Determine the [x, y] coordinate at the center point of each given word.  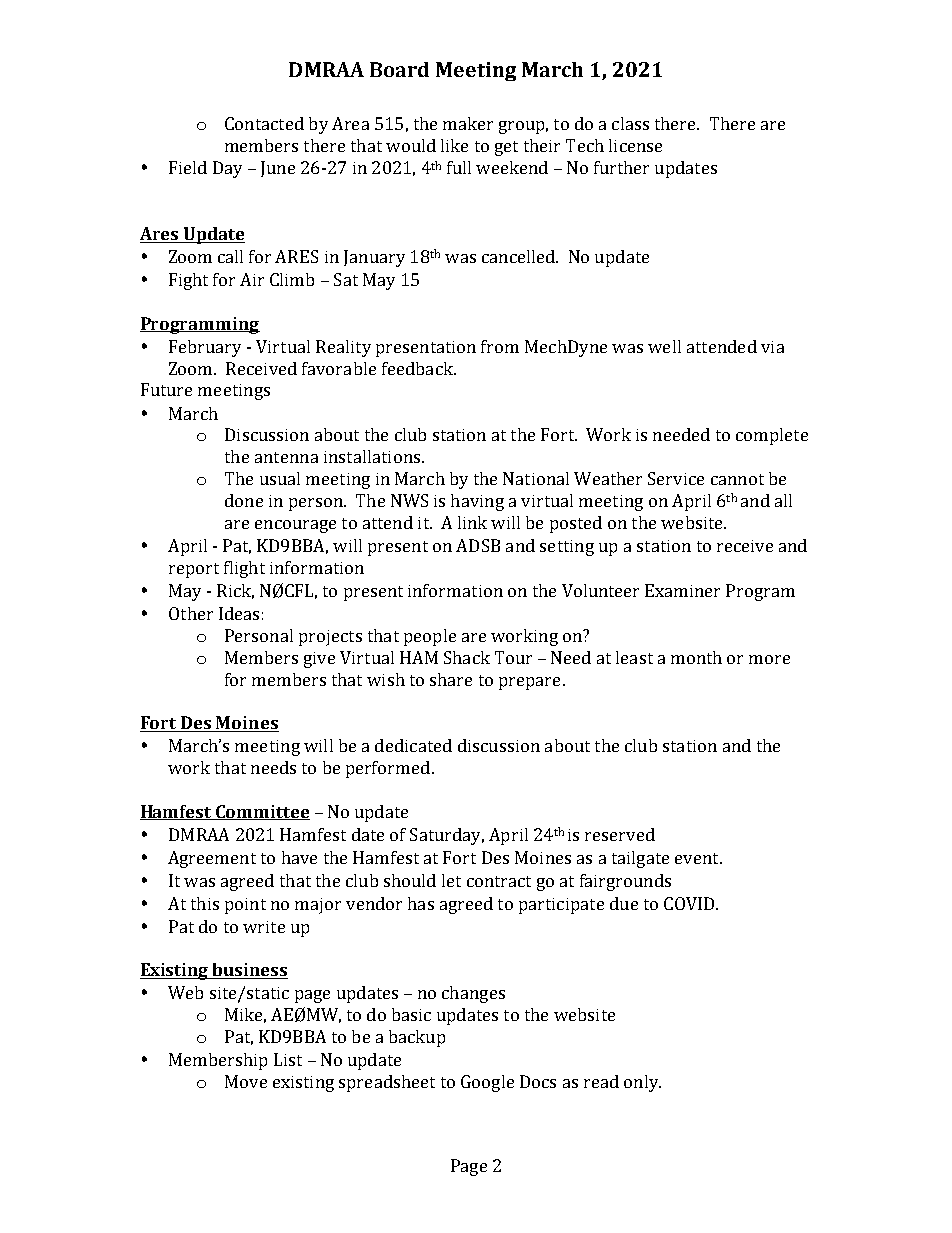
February [205, 348]
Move [246, 1081]
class [630, 123]
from [500, 346]
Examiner [682, 590]
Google [487, 1083]
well [664, 346]
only [642, 1083]
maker [468, 123]
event [698, 858]
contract [499, 881]
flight [244, 569]
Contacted [264, 123]
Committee [262, 812]
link [472, 522]
